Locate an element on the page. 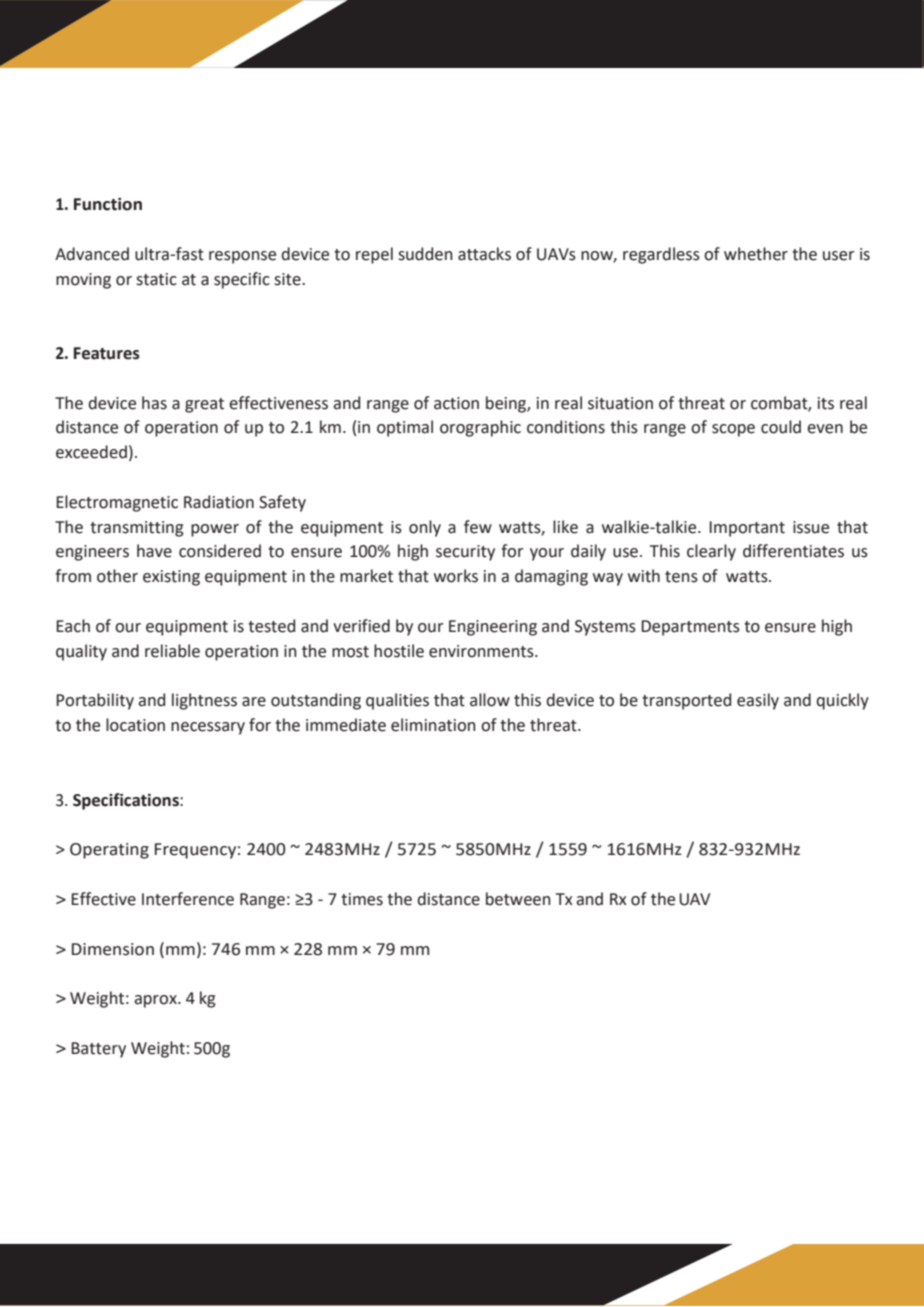 The height and width of the image is (1307, 924). times is located at coordinates (362, 899).
